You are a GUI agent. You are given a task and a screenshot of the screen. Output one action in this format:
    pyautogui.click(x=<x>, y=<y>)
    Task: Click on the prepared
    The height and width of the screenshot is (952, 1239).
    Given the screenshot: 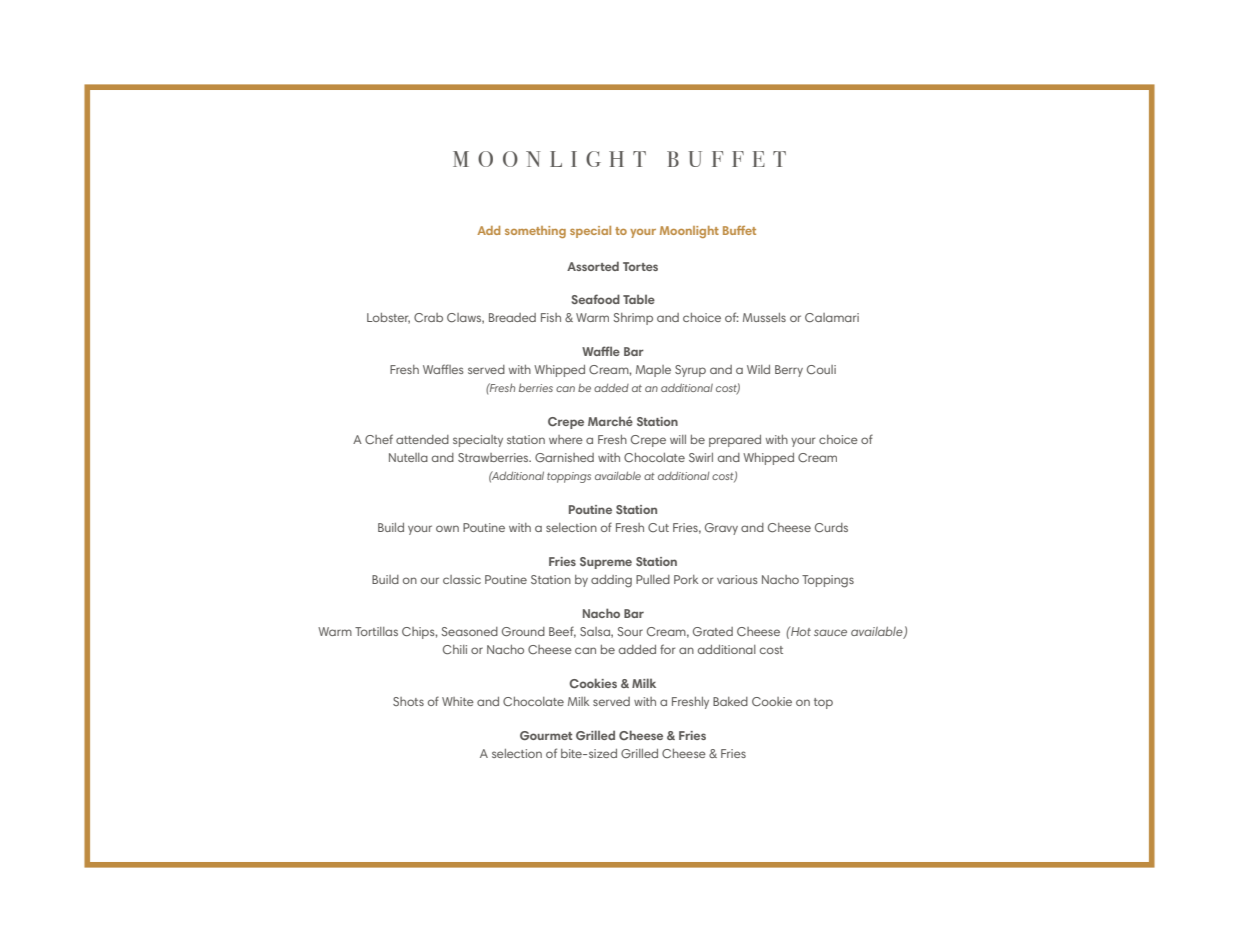 What is the action you would take?
    pyautogui.click(x=735, y=441)
